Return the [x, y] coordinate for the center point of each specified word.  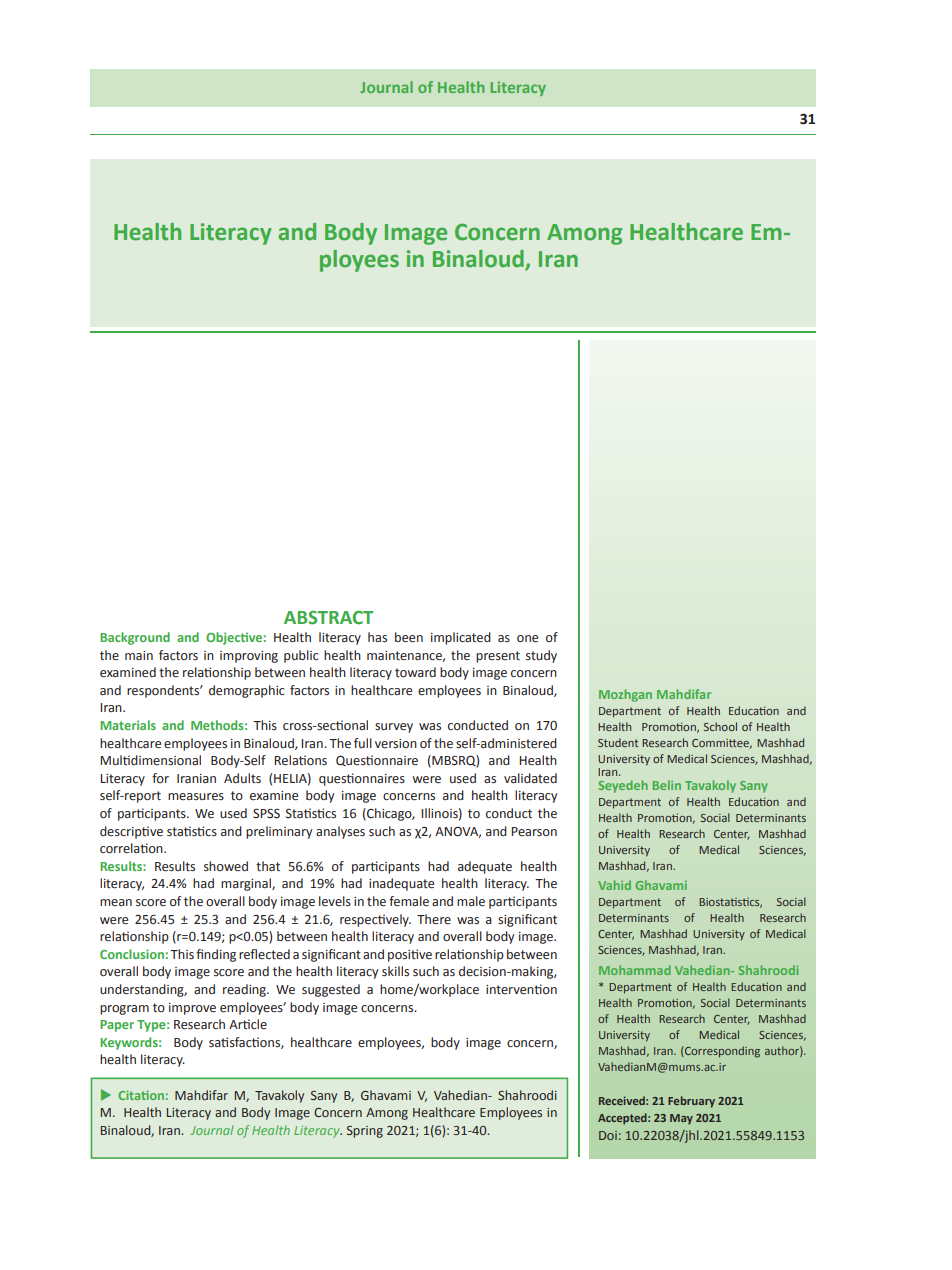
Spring [365, 1132]
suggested [331, 990]
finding [216, 955]
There [434, 919]
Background [135, 638]
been [409, 637]
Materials [128, 725]
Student [618, 742]
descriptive [131, 832]
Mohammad [635, 970]
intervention [521, 989]
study [541, 656]
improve [192, 1009]
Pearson [534, 831]
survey [394, 728]
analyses [340, 832]
